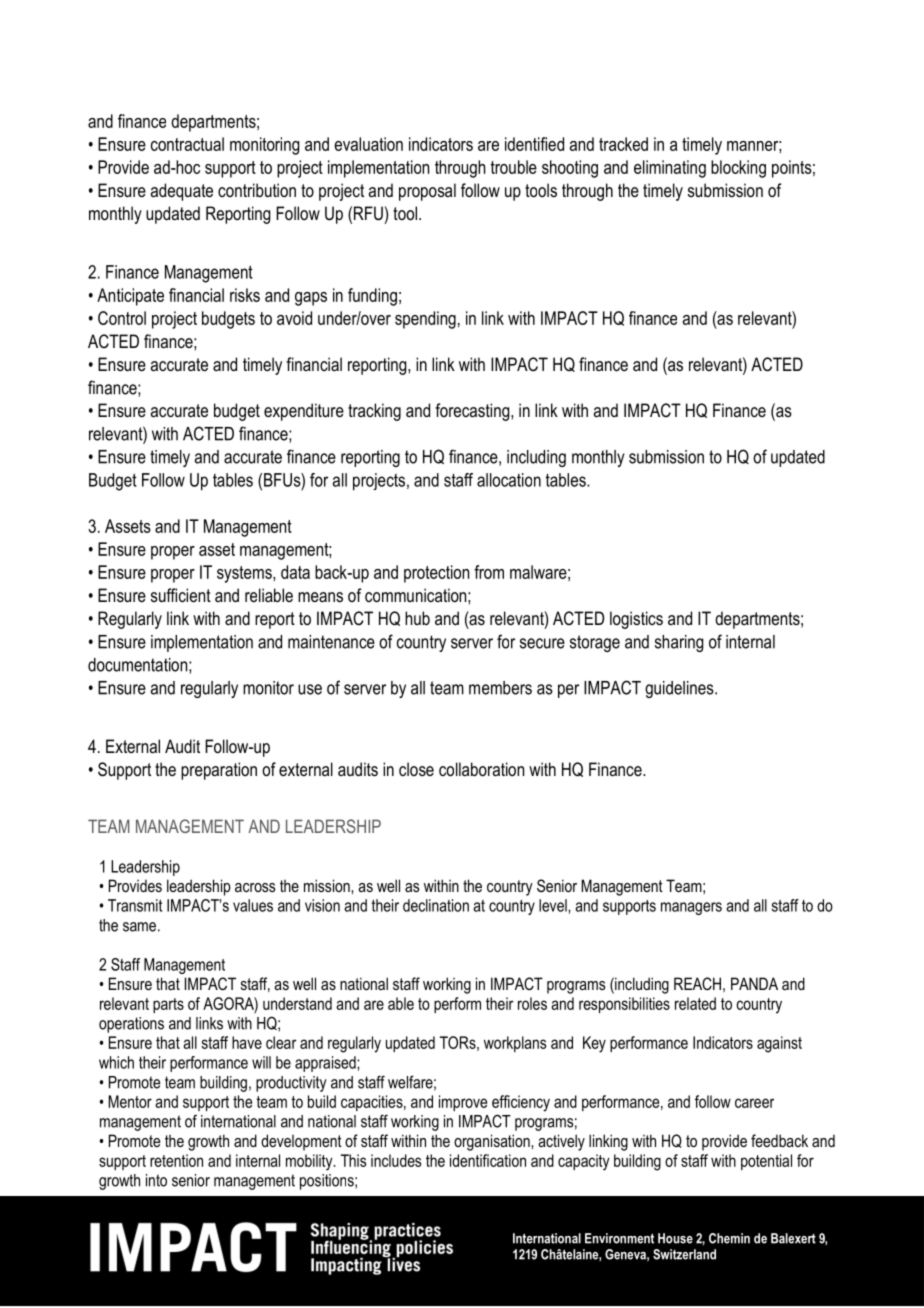  I want to click on eliminating, so click(670, 169).
